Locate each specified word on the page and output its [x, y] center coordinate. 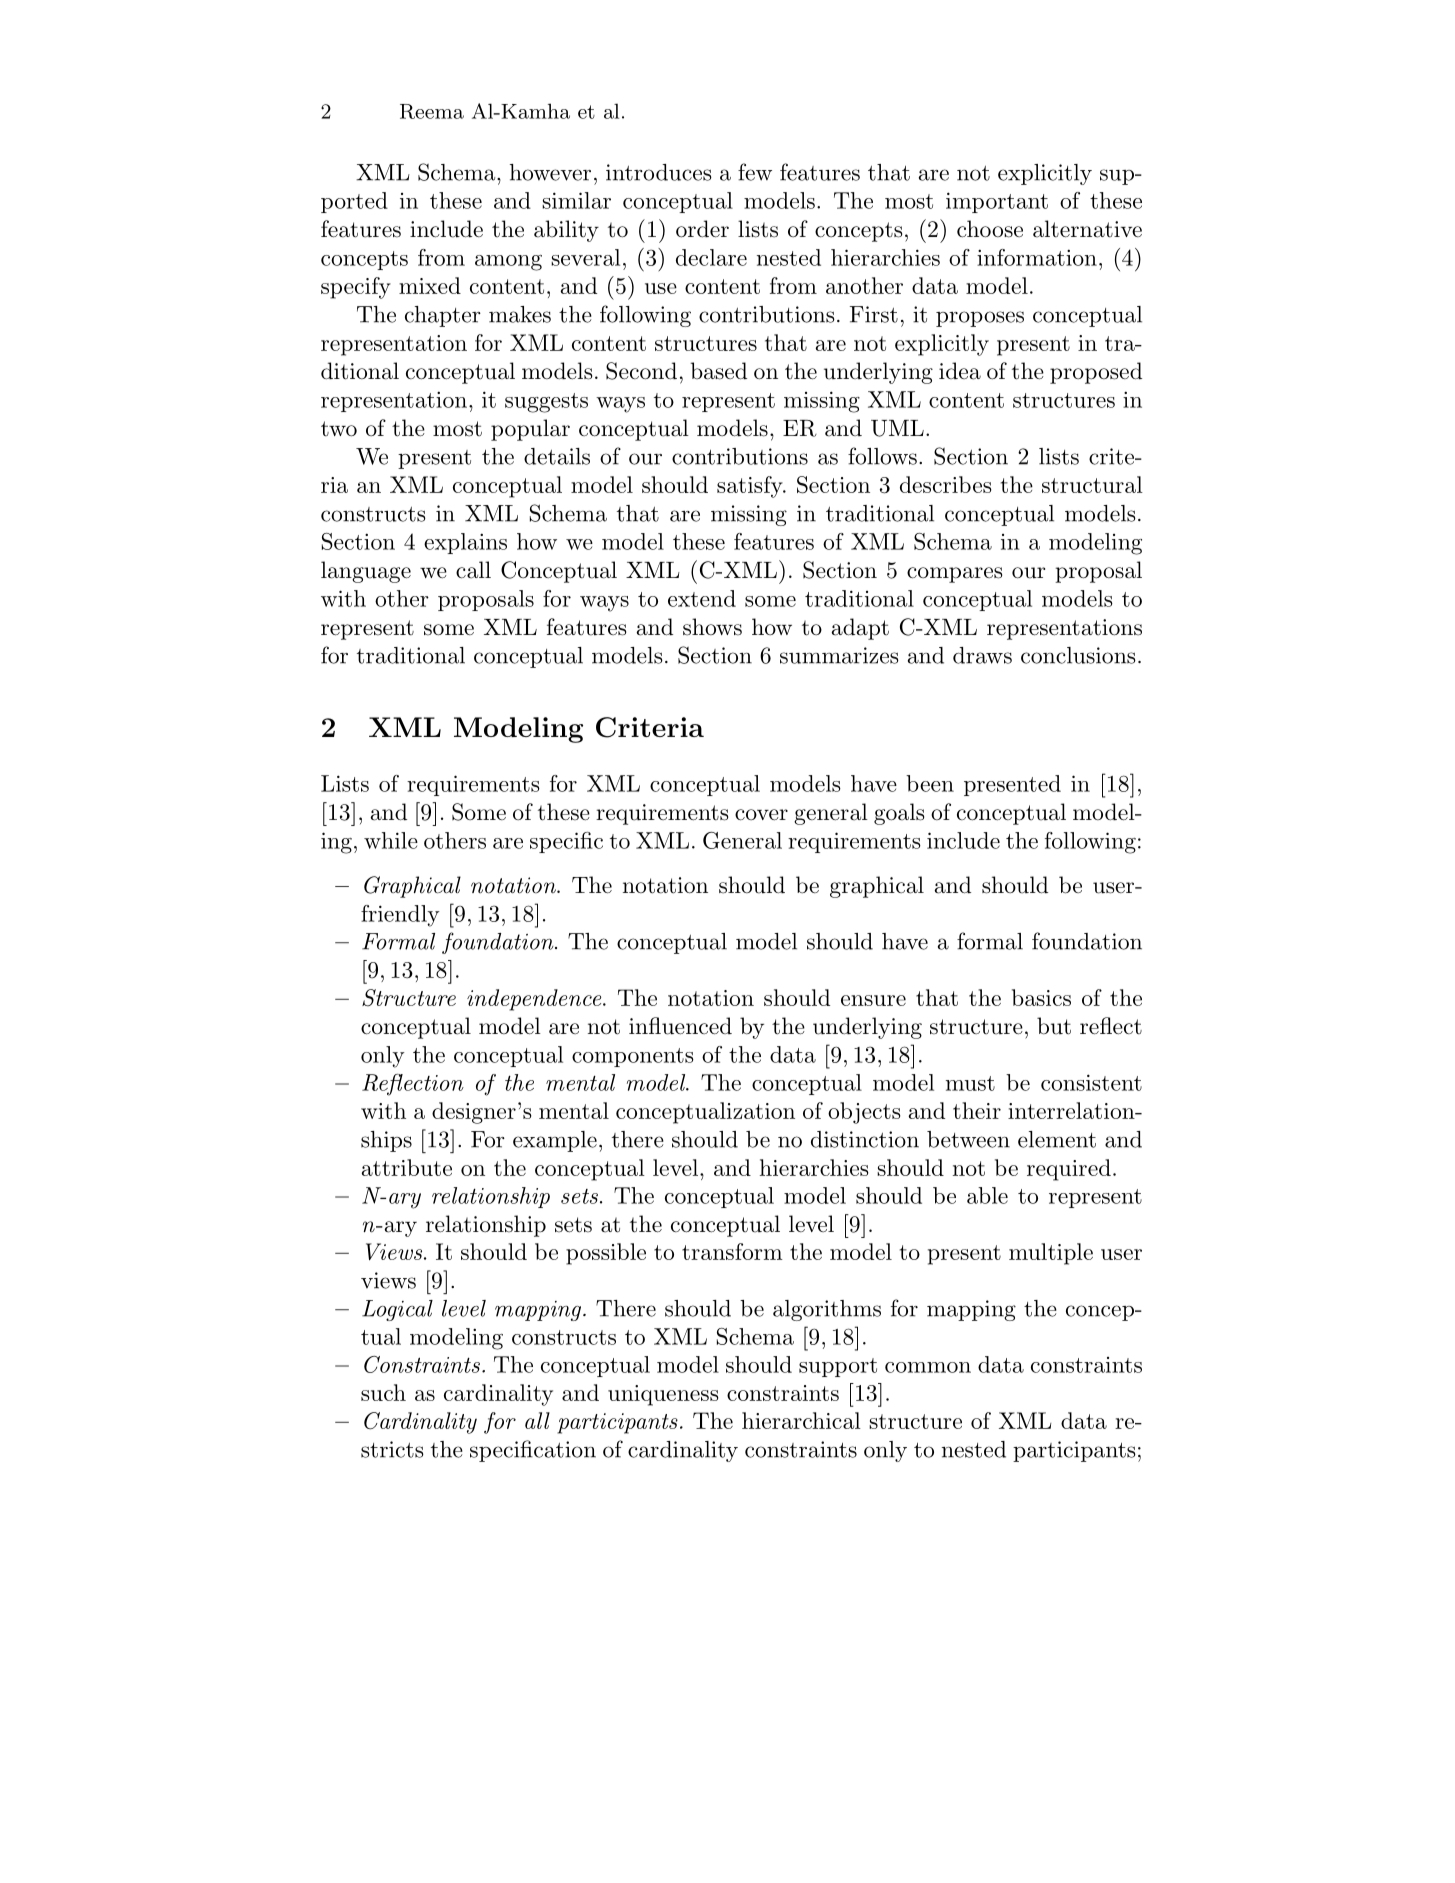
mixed [430, 285]
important [997, 202]
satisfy [751, 487]
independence [535, 1000]
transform [732, 1251]
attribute [406, 1167]
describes [946, 484]
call [473, 570]
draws [982, 655]
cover [761, 815]
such [383, 1392]
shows [712, 627]
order [702, 229]
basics [1041, 997]
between [968, 1139]
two [339, 429]
